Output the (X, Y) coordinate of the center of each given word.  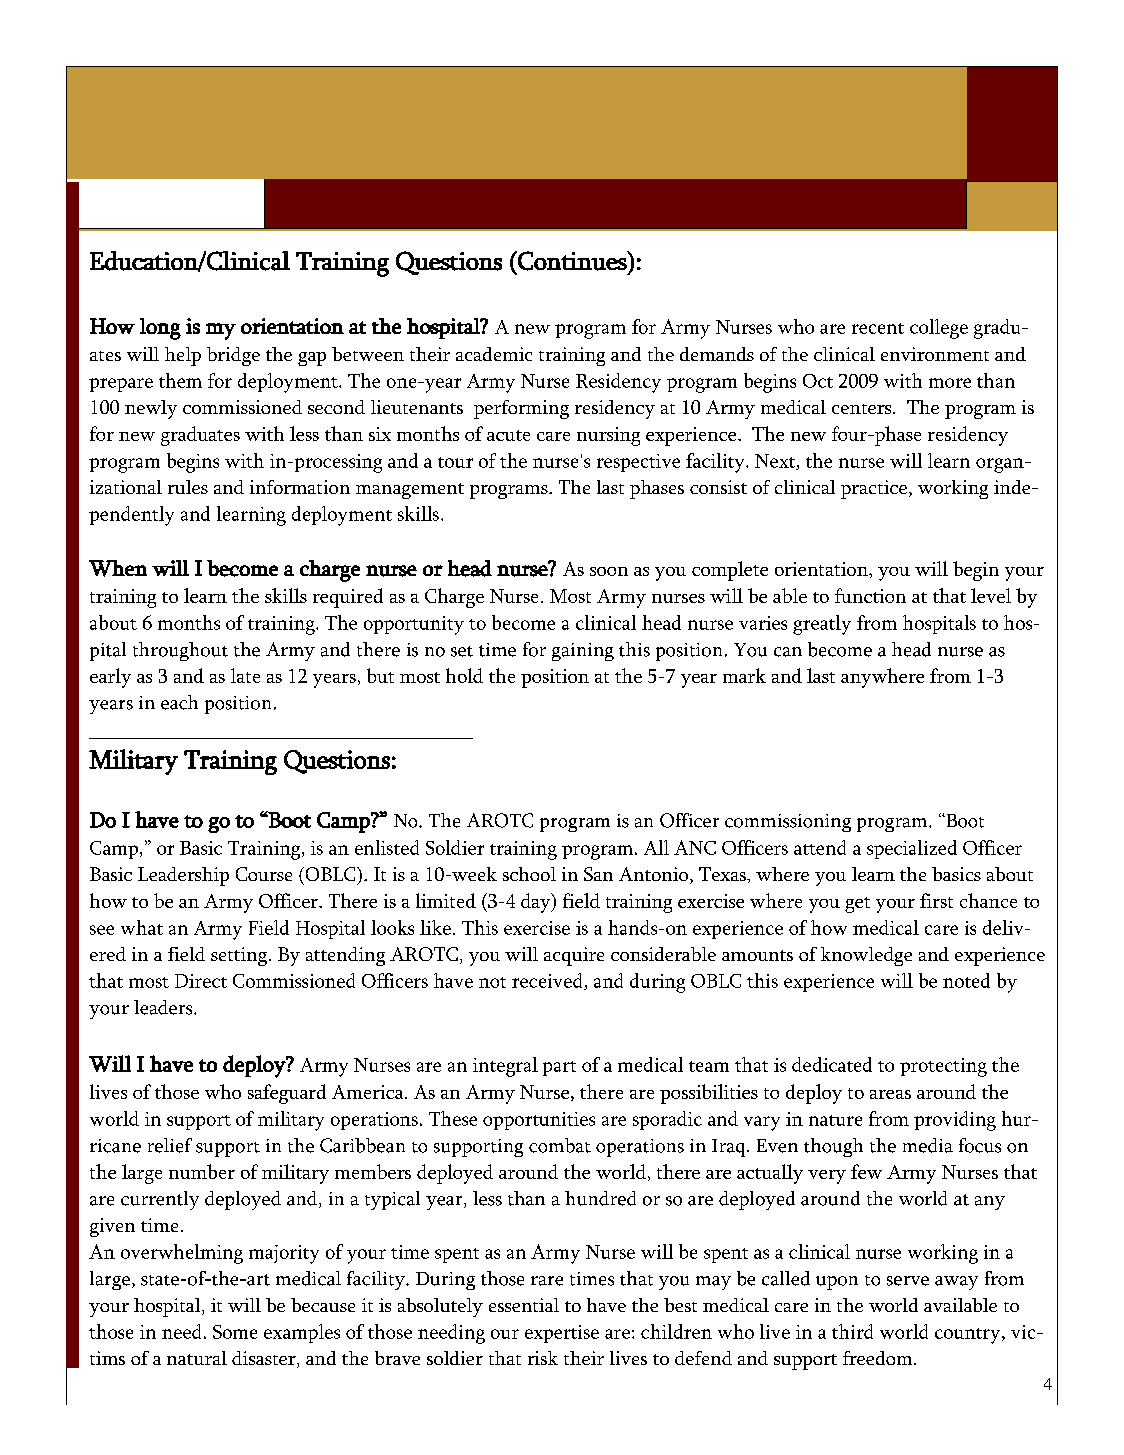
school (529, 874)
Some (235, 1332)
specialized (912, 849)
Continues (572, 261)
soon (609, 571)
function (870, 595)
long (160, 329)
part (559, 1068)
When (118, 568)
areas (890, 1094)
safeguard (287, 1094)
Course (264, 874)
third (852, 1331)
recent (878, 328)
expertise (562, 1334)
